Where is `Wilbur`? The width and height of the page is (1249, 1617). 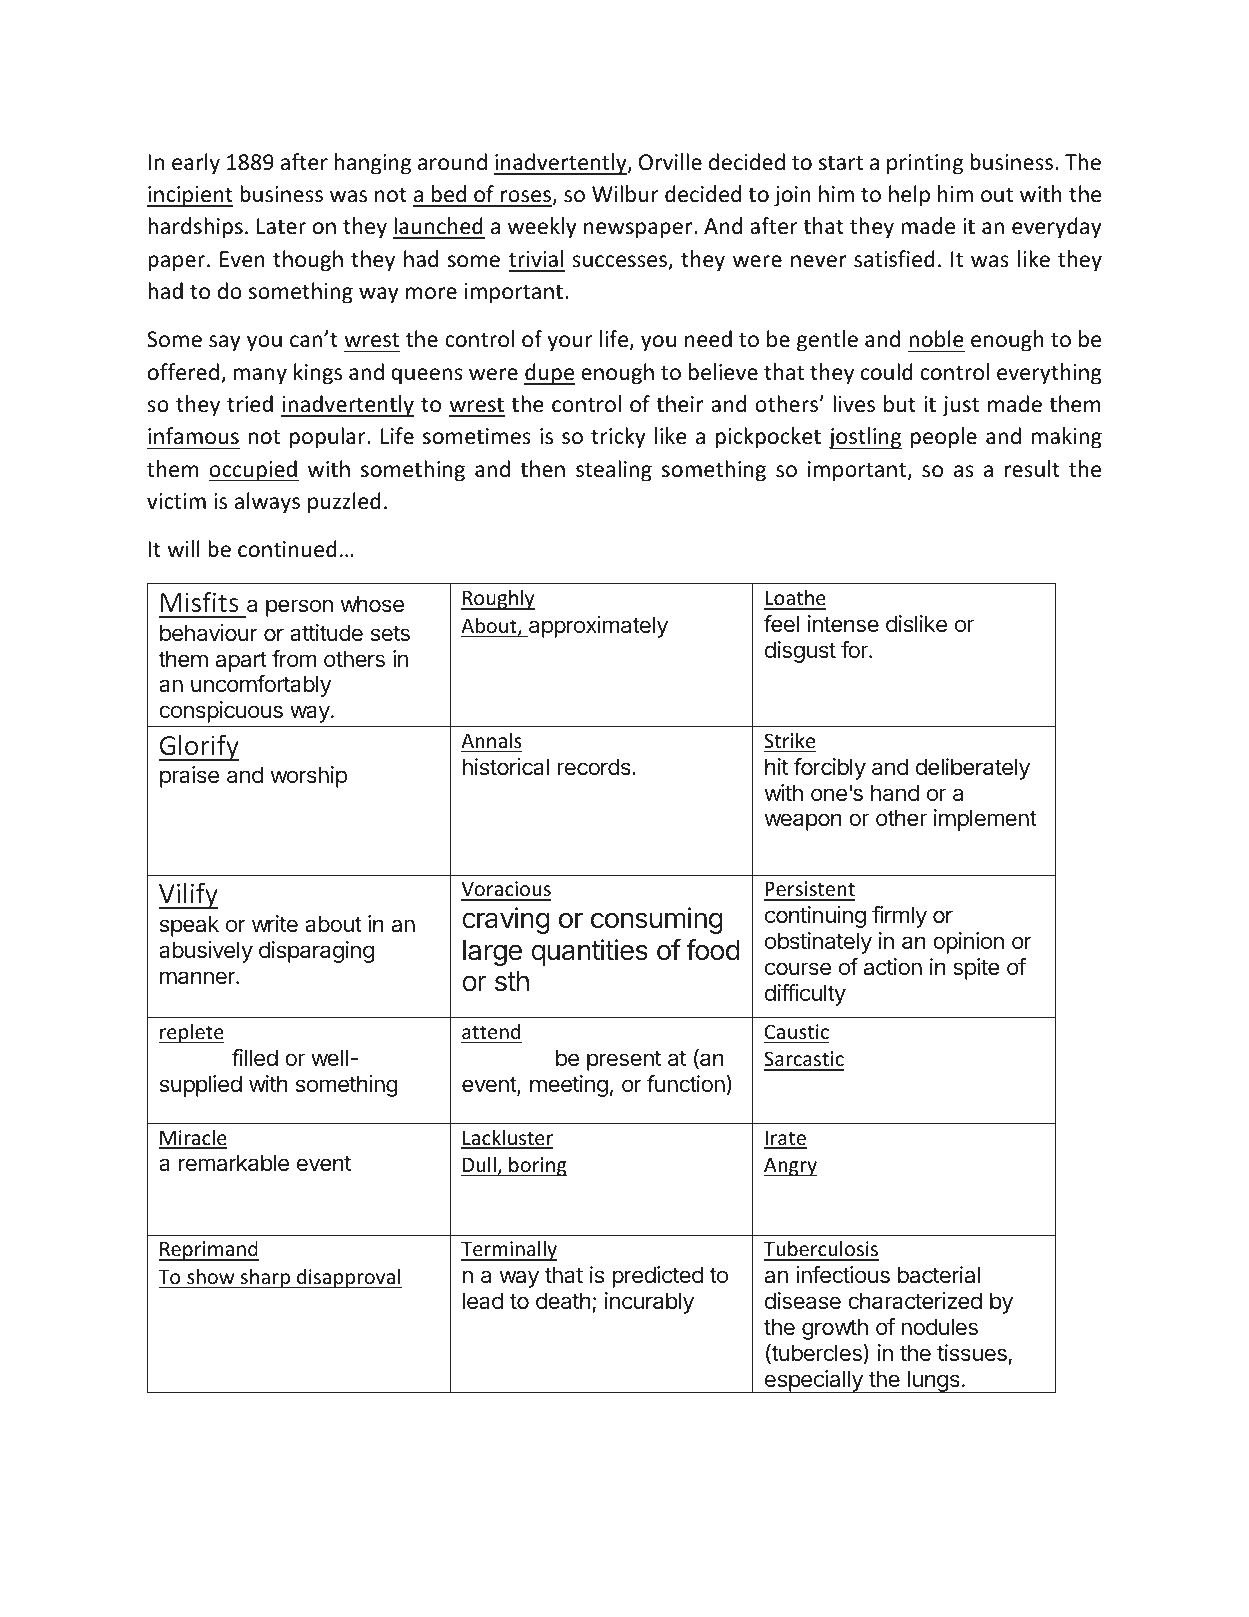 Wilbur is located at coordinates (625, 194).
